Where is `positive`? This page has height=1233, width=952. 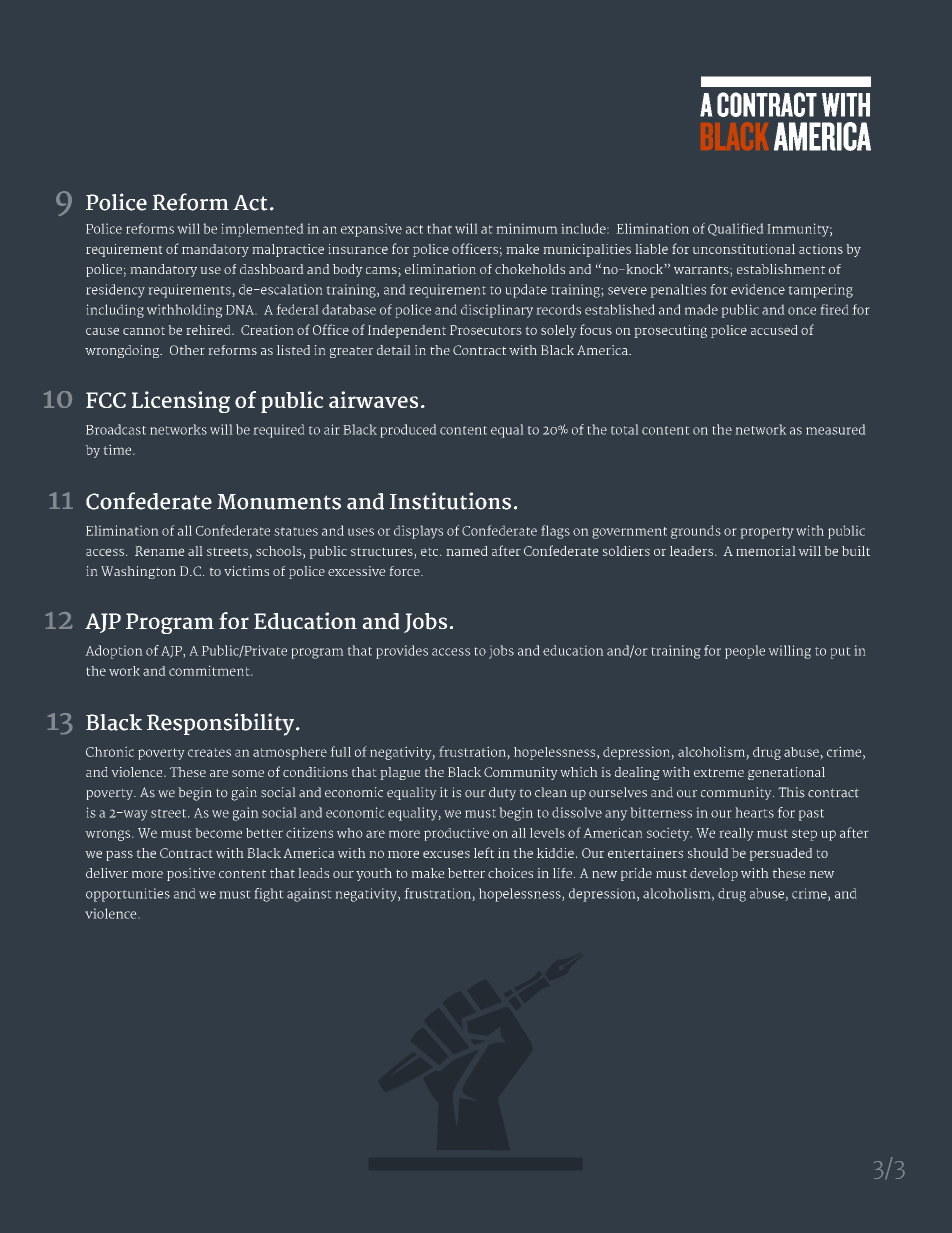
positive is located at coordinates (191, 874).
